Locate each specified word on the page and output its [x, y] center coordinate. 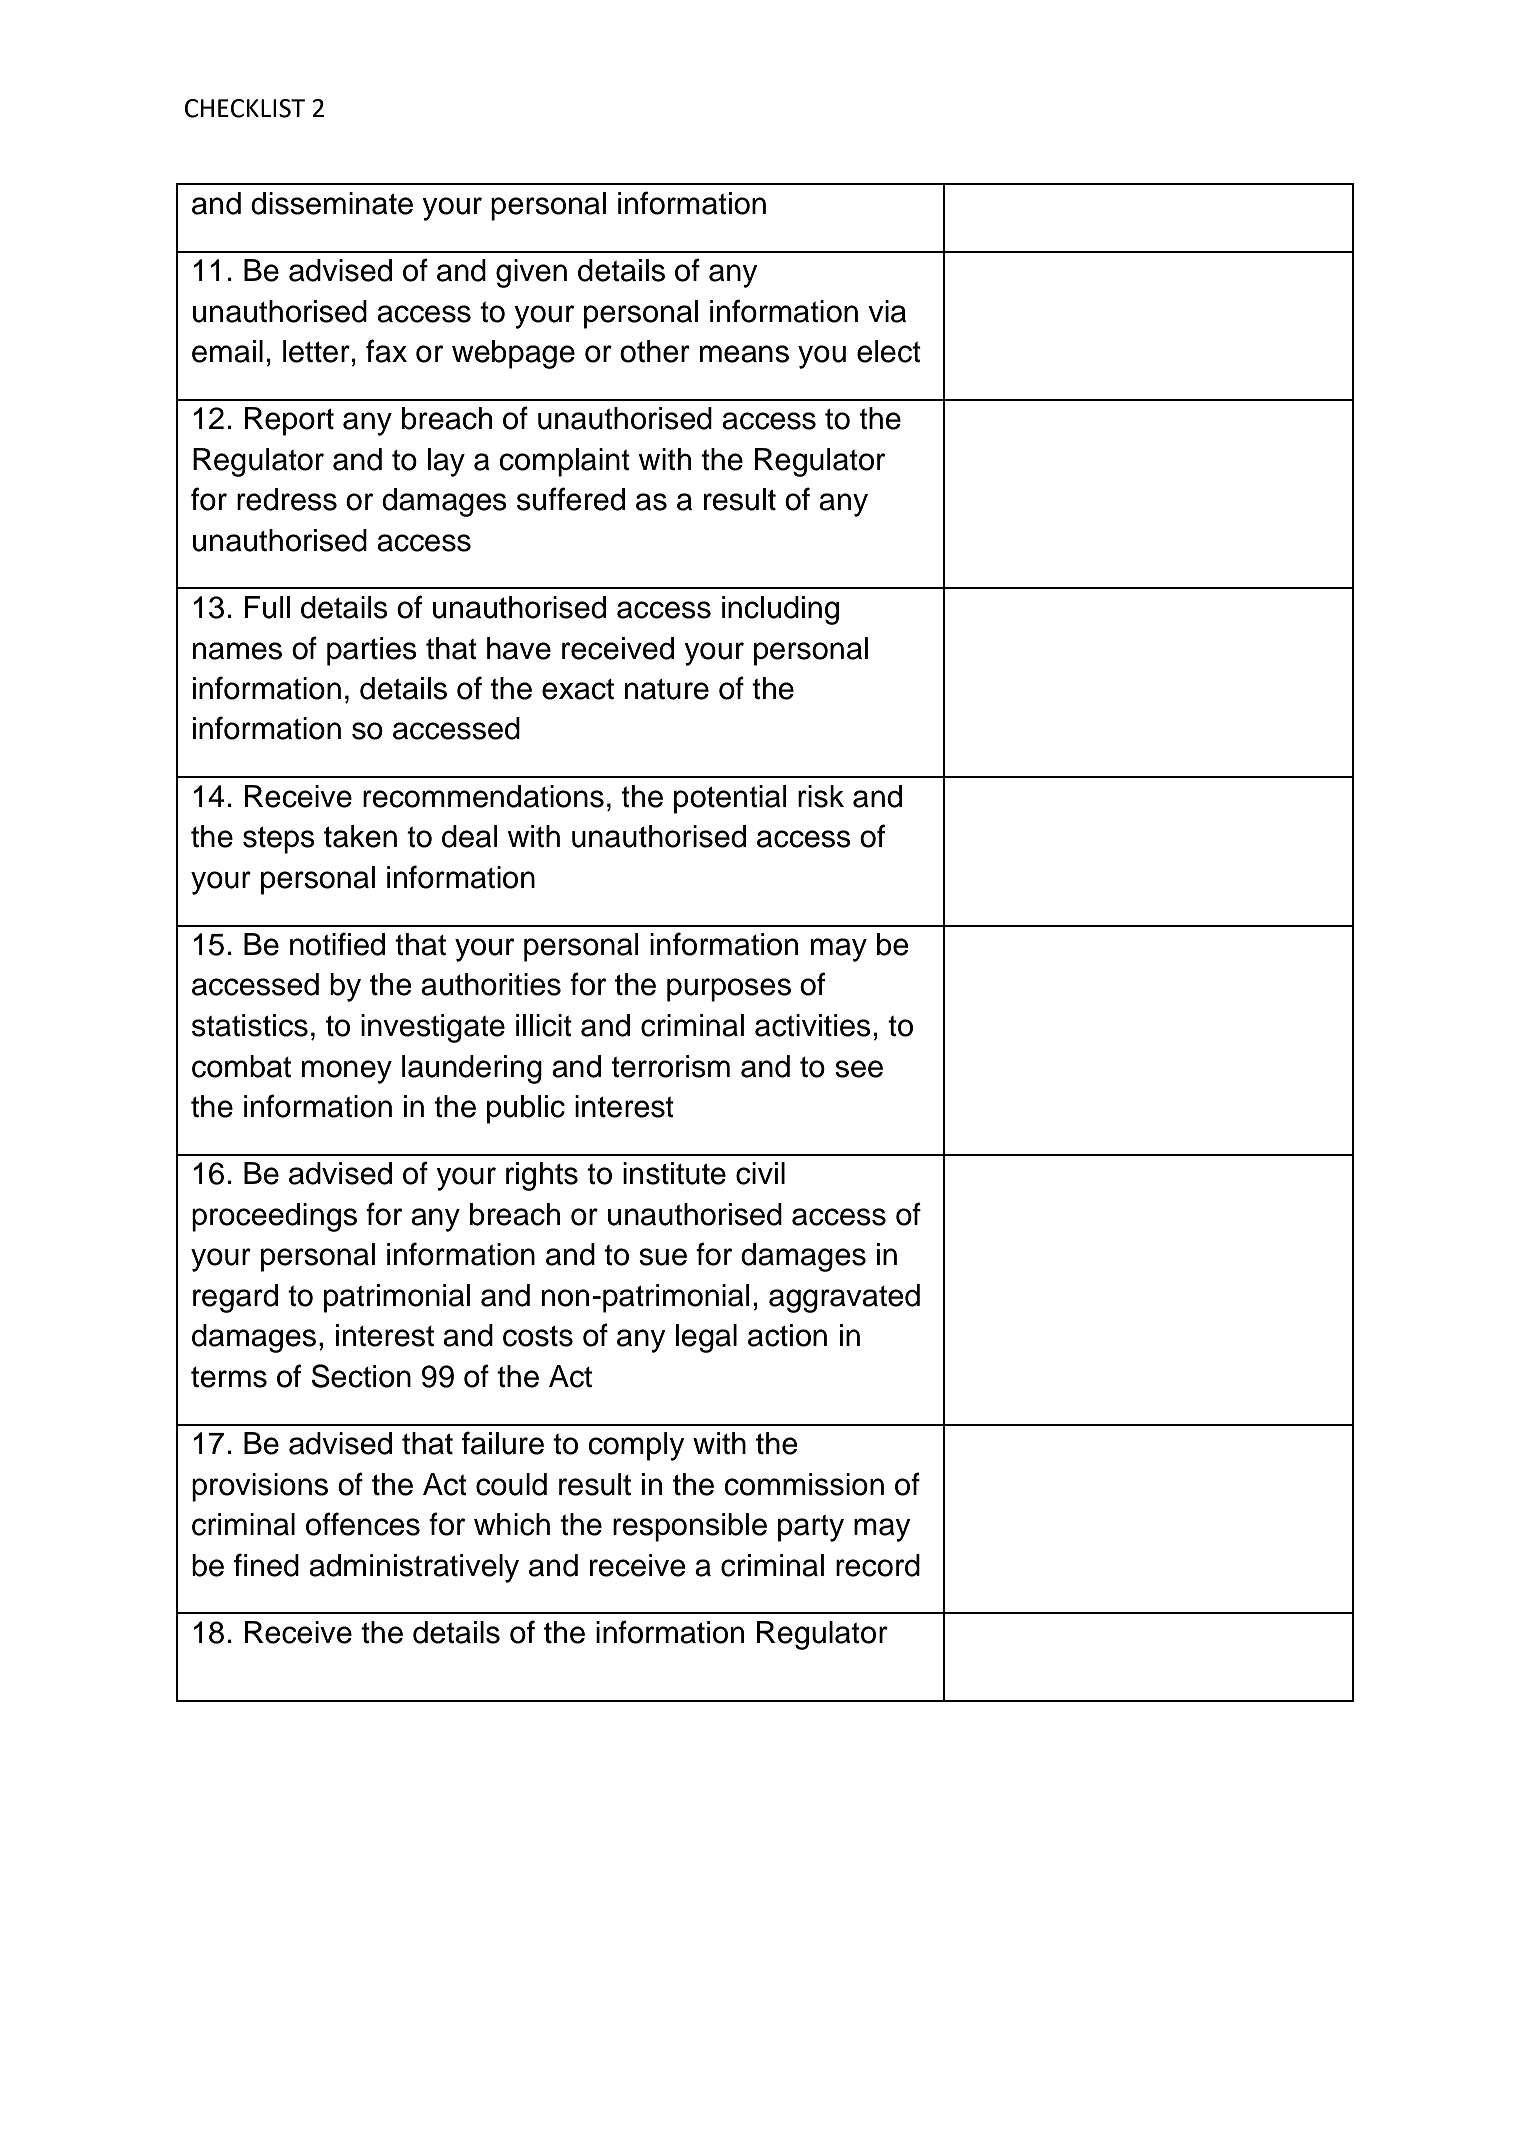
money [347, 1072]
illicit [544, 1025]
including [780, 610]
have [519, 648]
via [887, 311]
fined [266, 1565]
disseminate [332, 203]
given [531, 273]
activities [813, 1025]
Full [267, 607]
